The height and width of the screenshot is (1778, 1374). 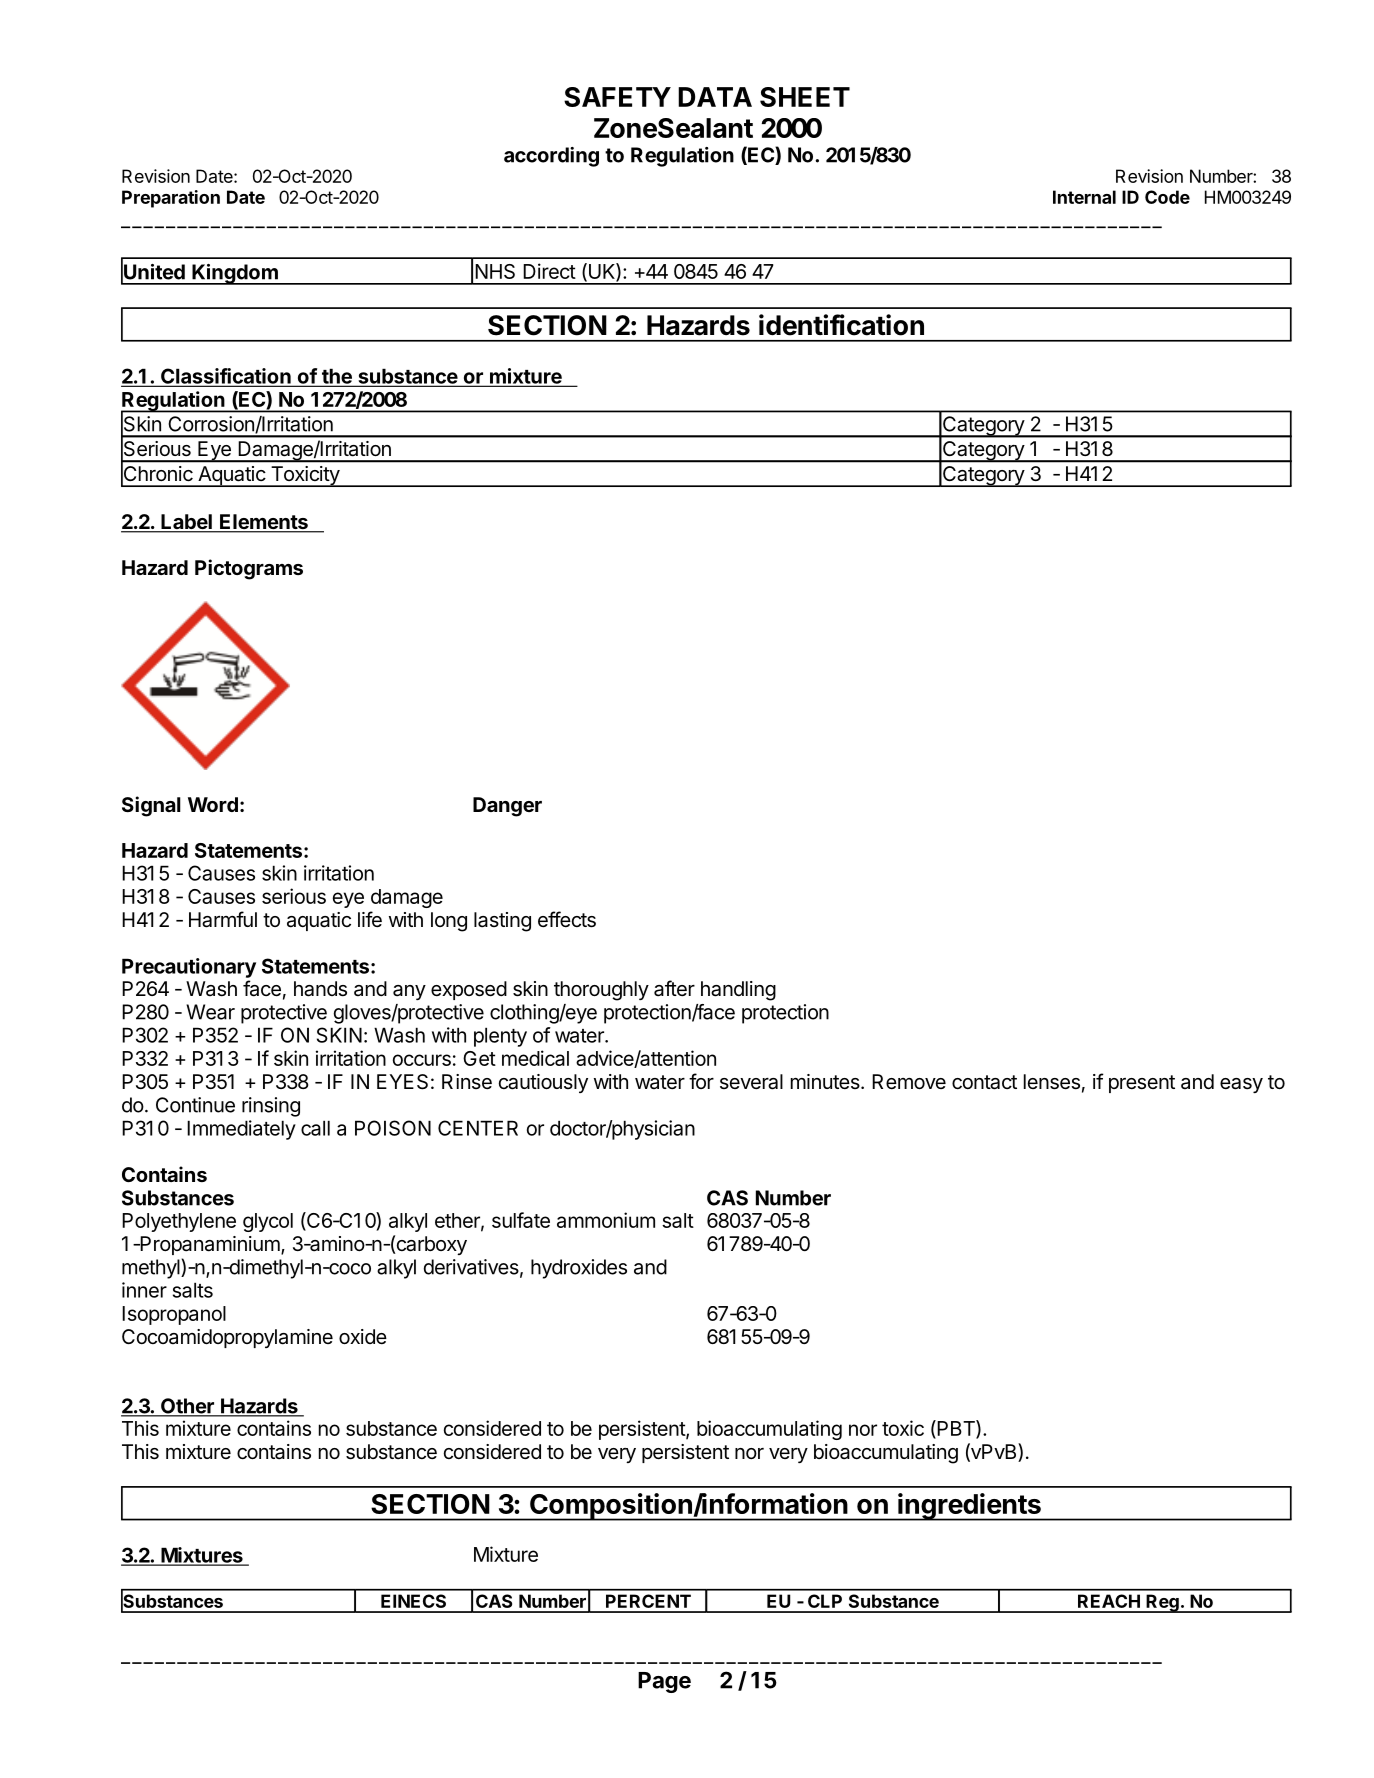 I want to click on Preparation, so click(x=171, y=199).
